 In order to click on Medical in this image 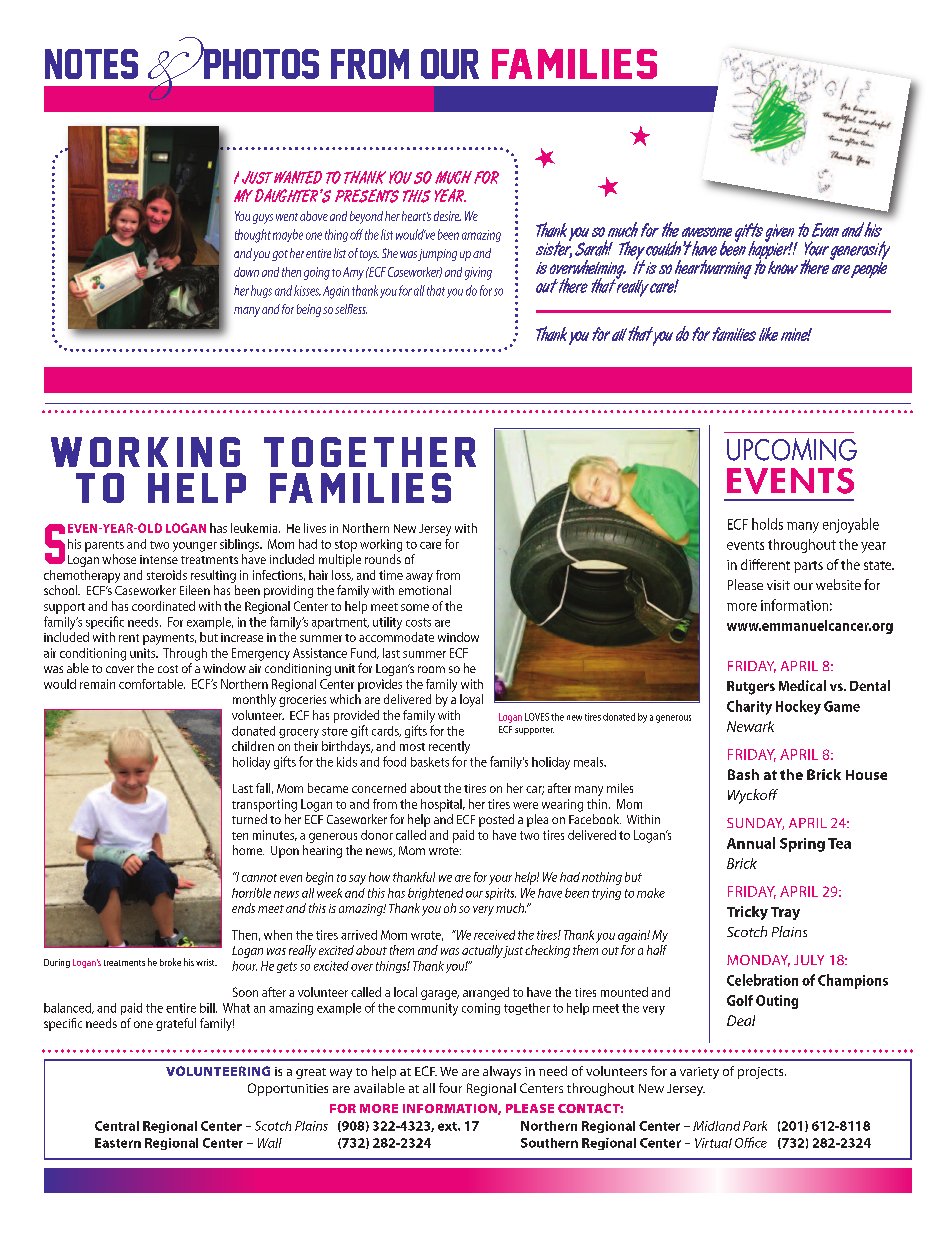, I will do `click(802, 685)`.
